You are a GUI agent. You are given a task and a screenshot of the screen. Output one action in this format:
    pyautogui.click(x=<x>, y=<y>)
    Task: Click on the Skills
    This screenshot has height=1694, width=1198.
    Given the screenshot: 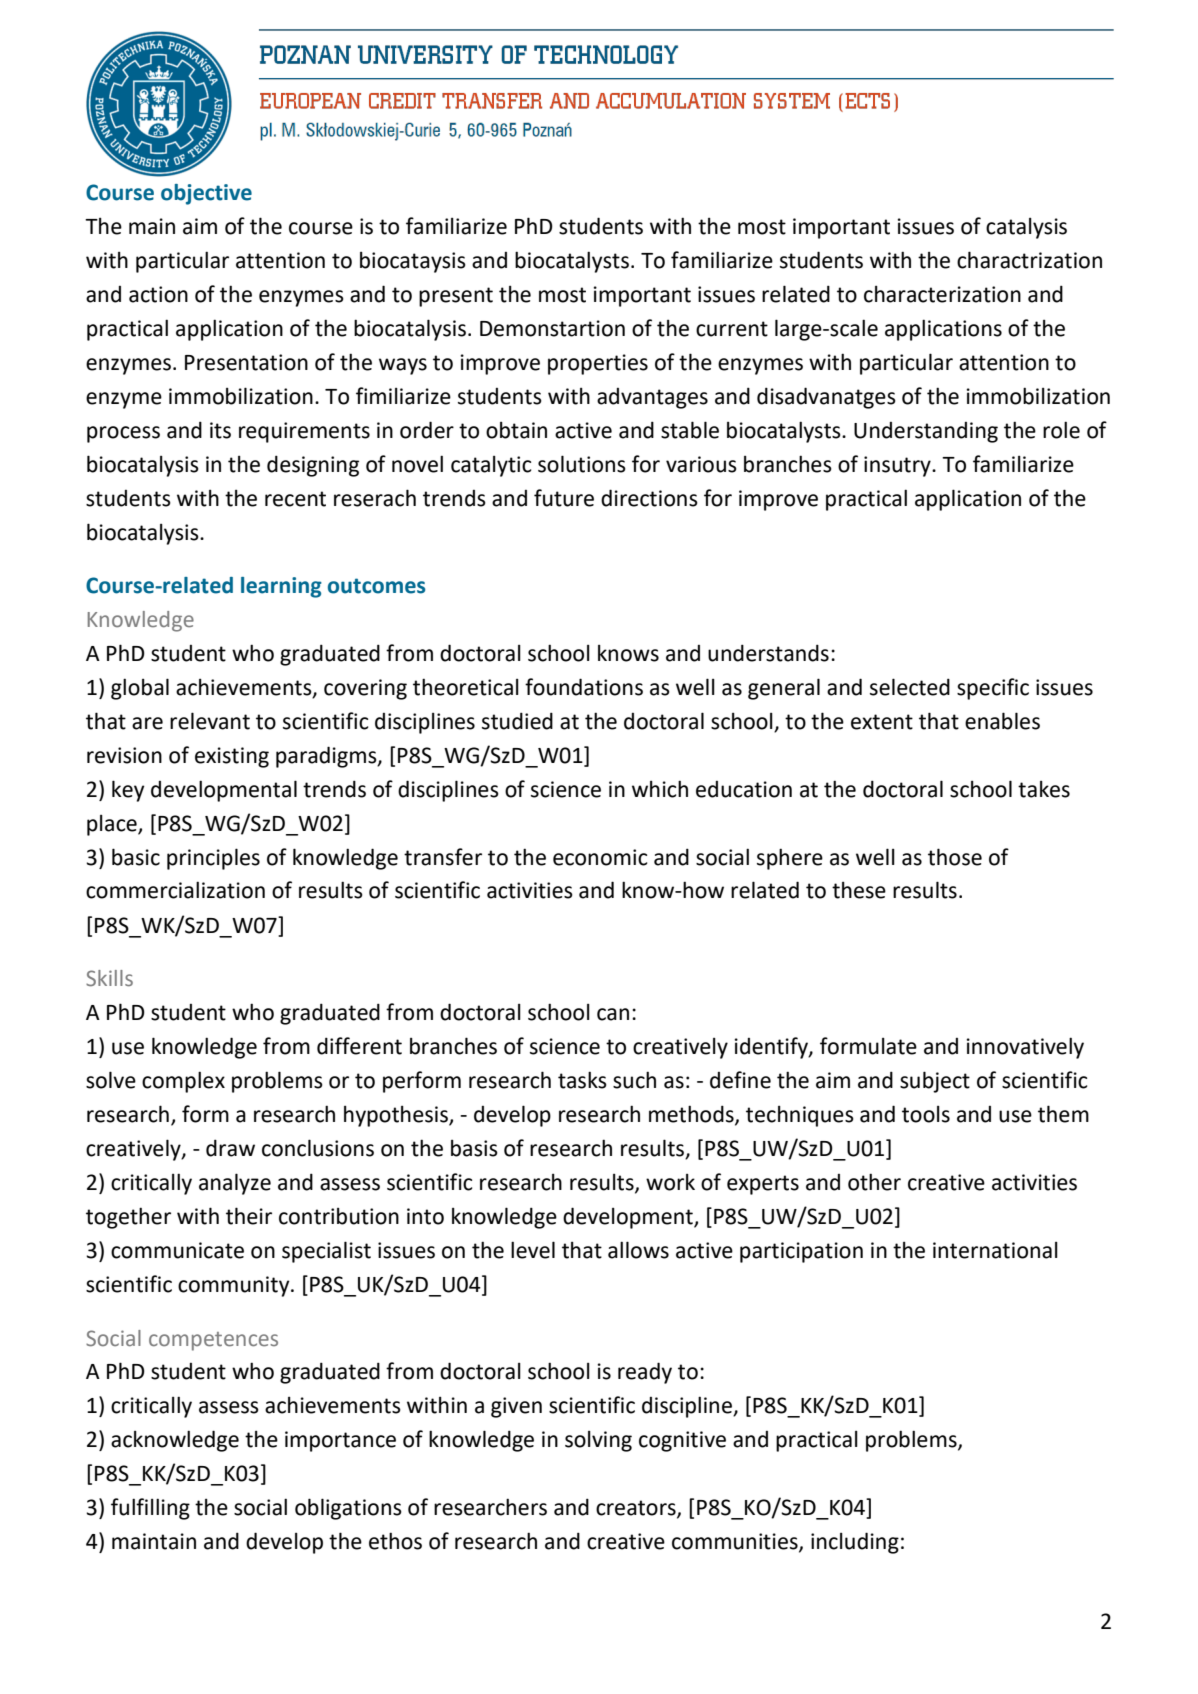 What is the action you would take?
    pyautogui.click(x=109, y=978)
